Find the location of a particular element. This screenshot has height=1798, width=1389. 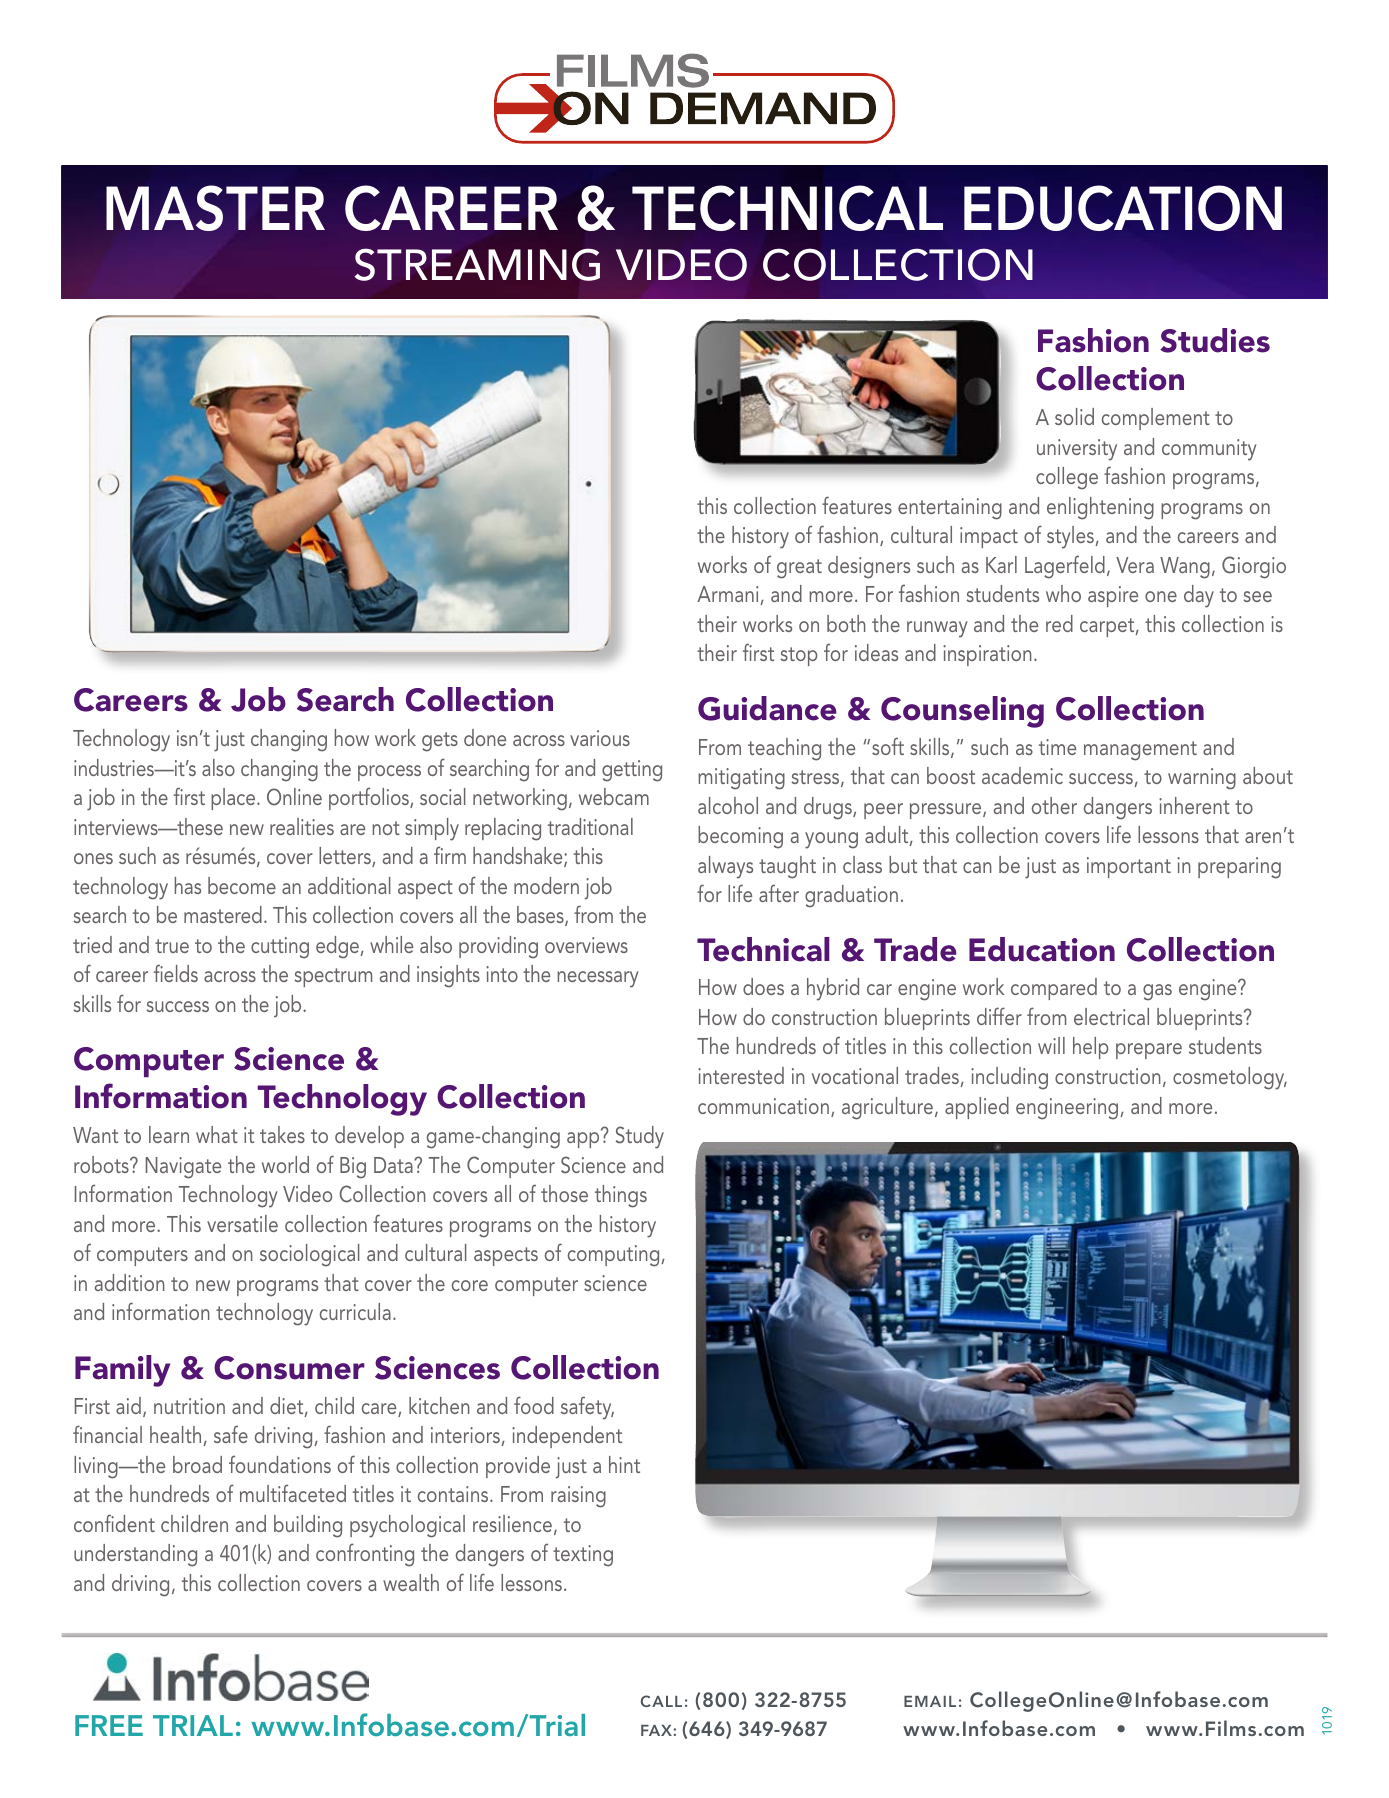

CALL is located at coordinates (661, 1701).
